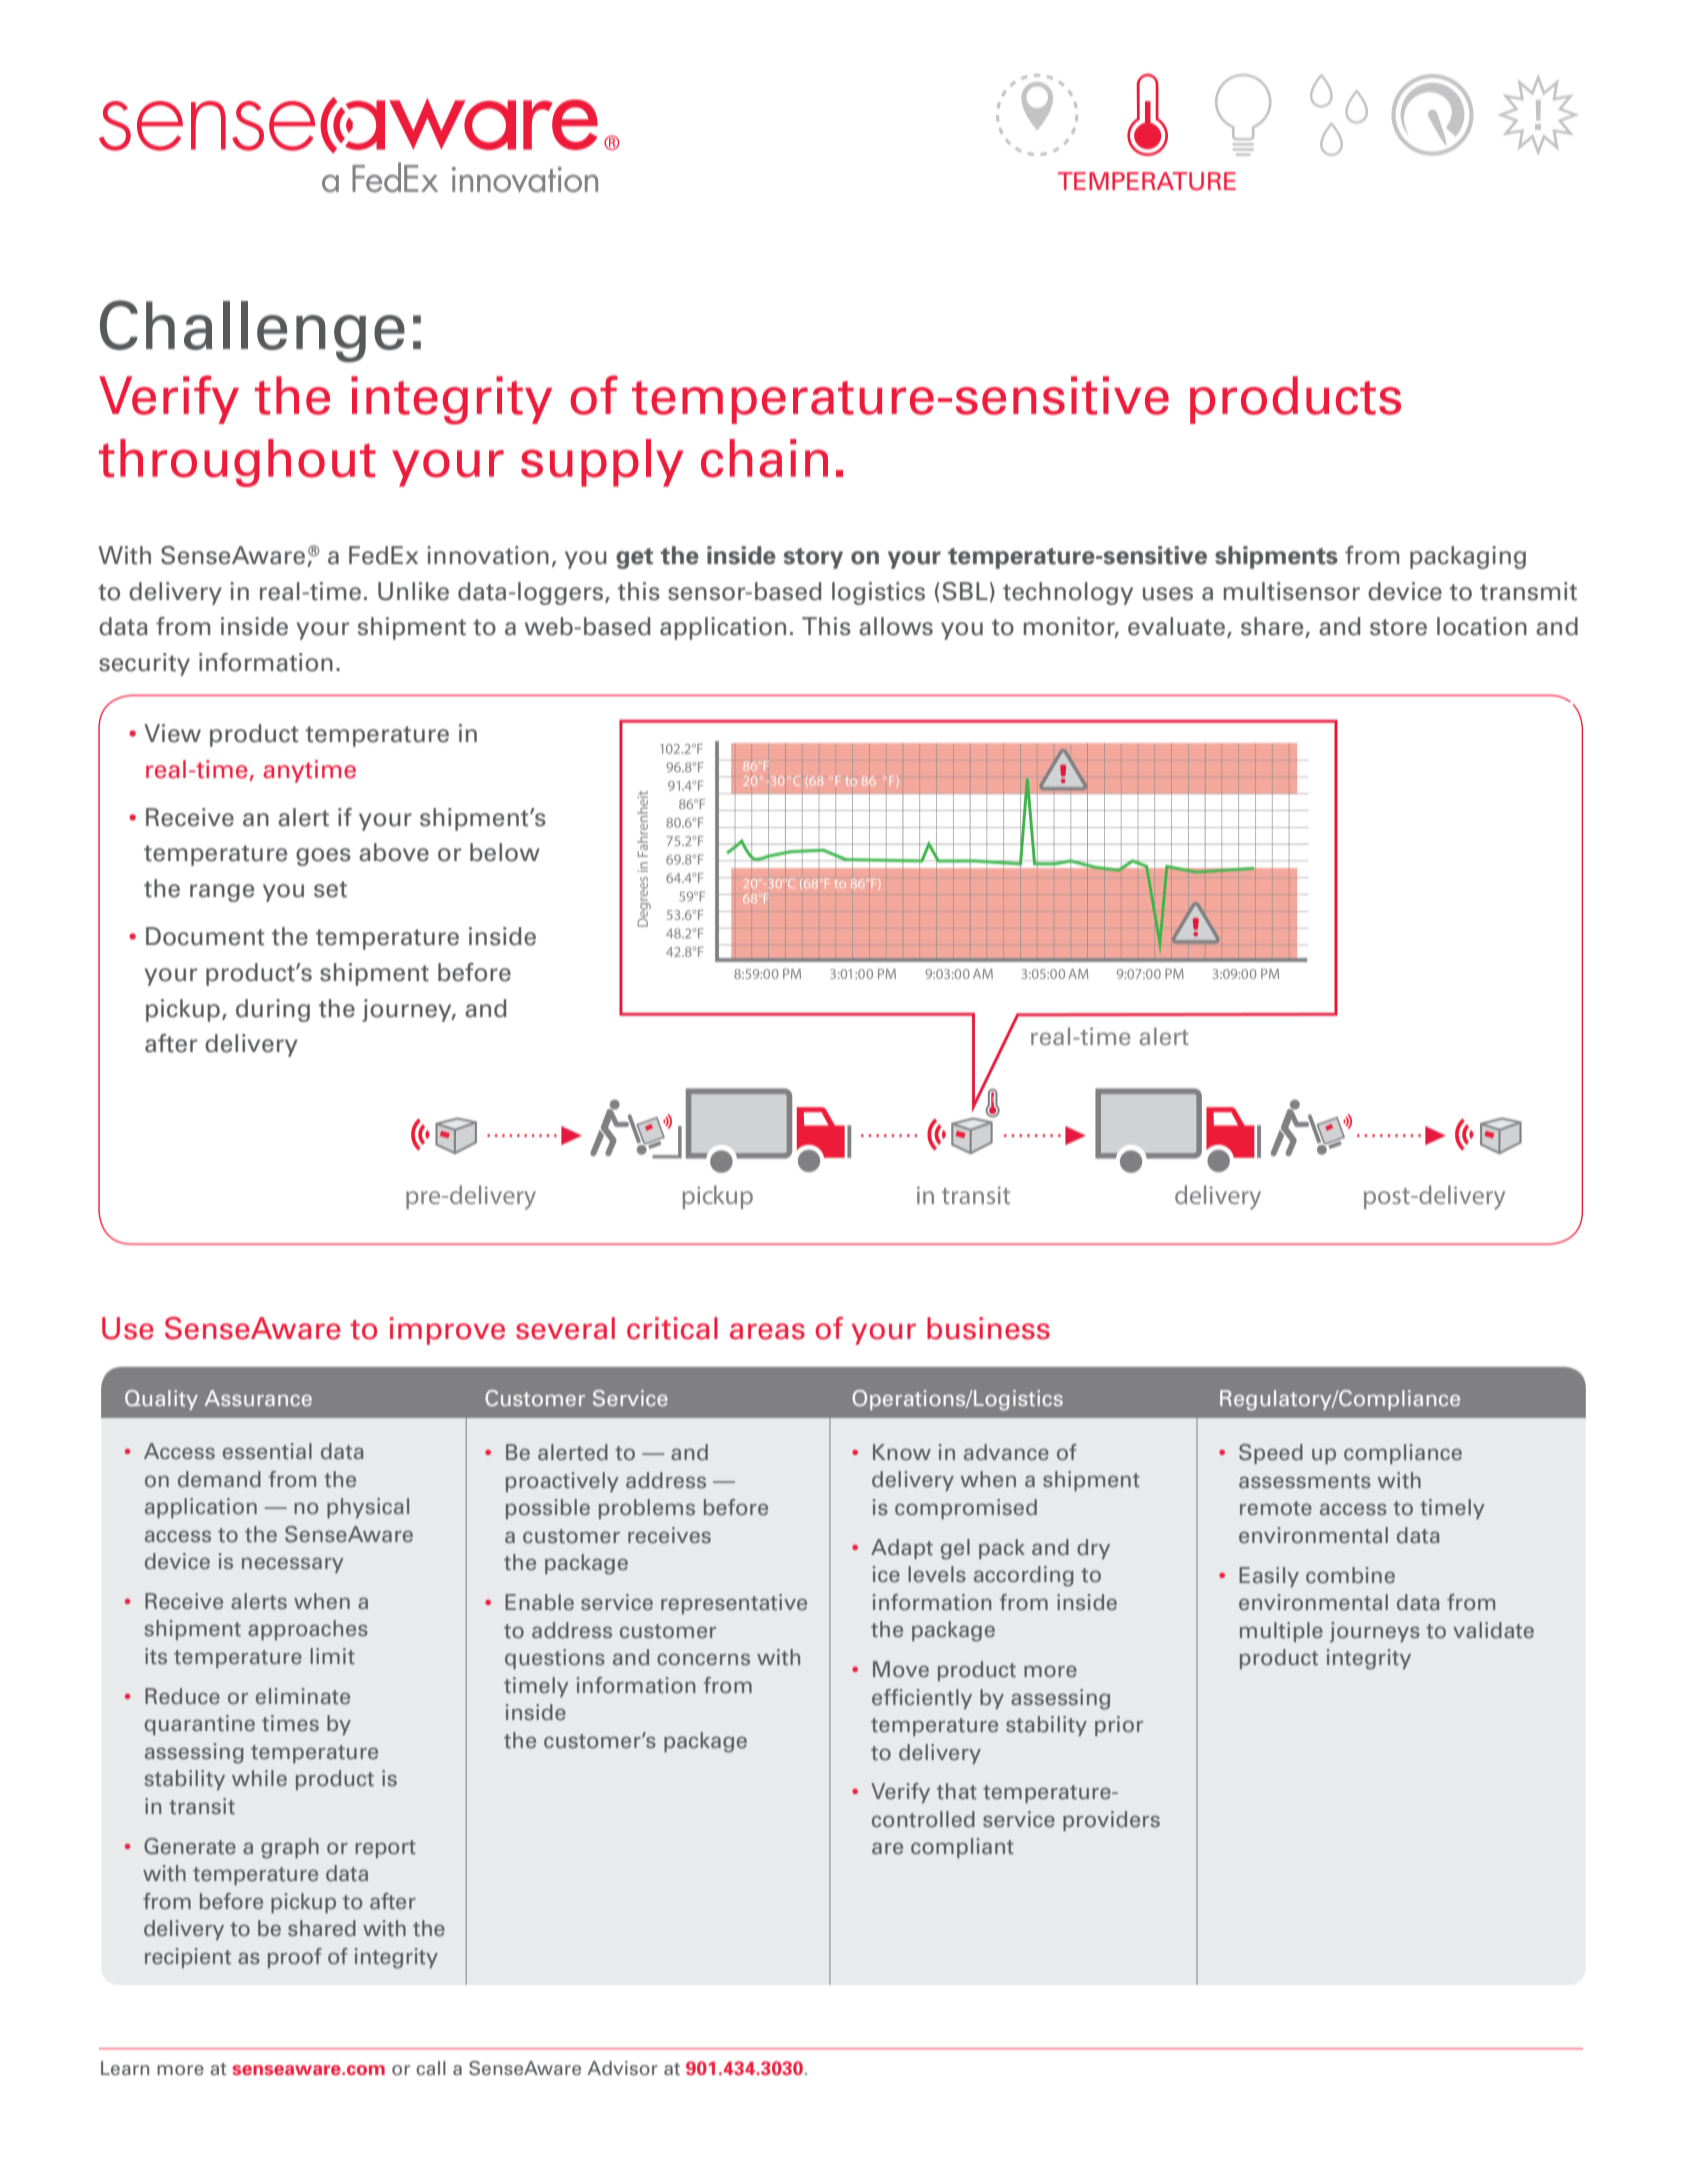 The height and width of the screenshot is (2177, 1682). I want to click on providers, so click(1111, 1821).
